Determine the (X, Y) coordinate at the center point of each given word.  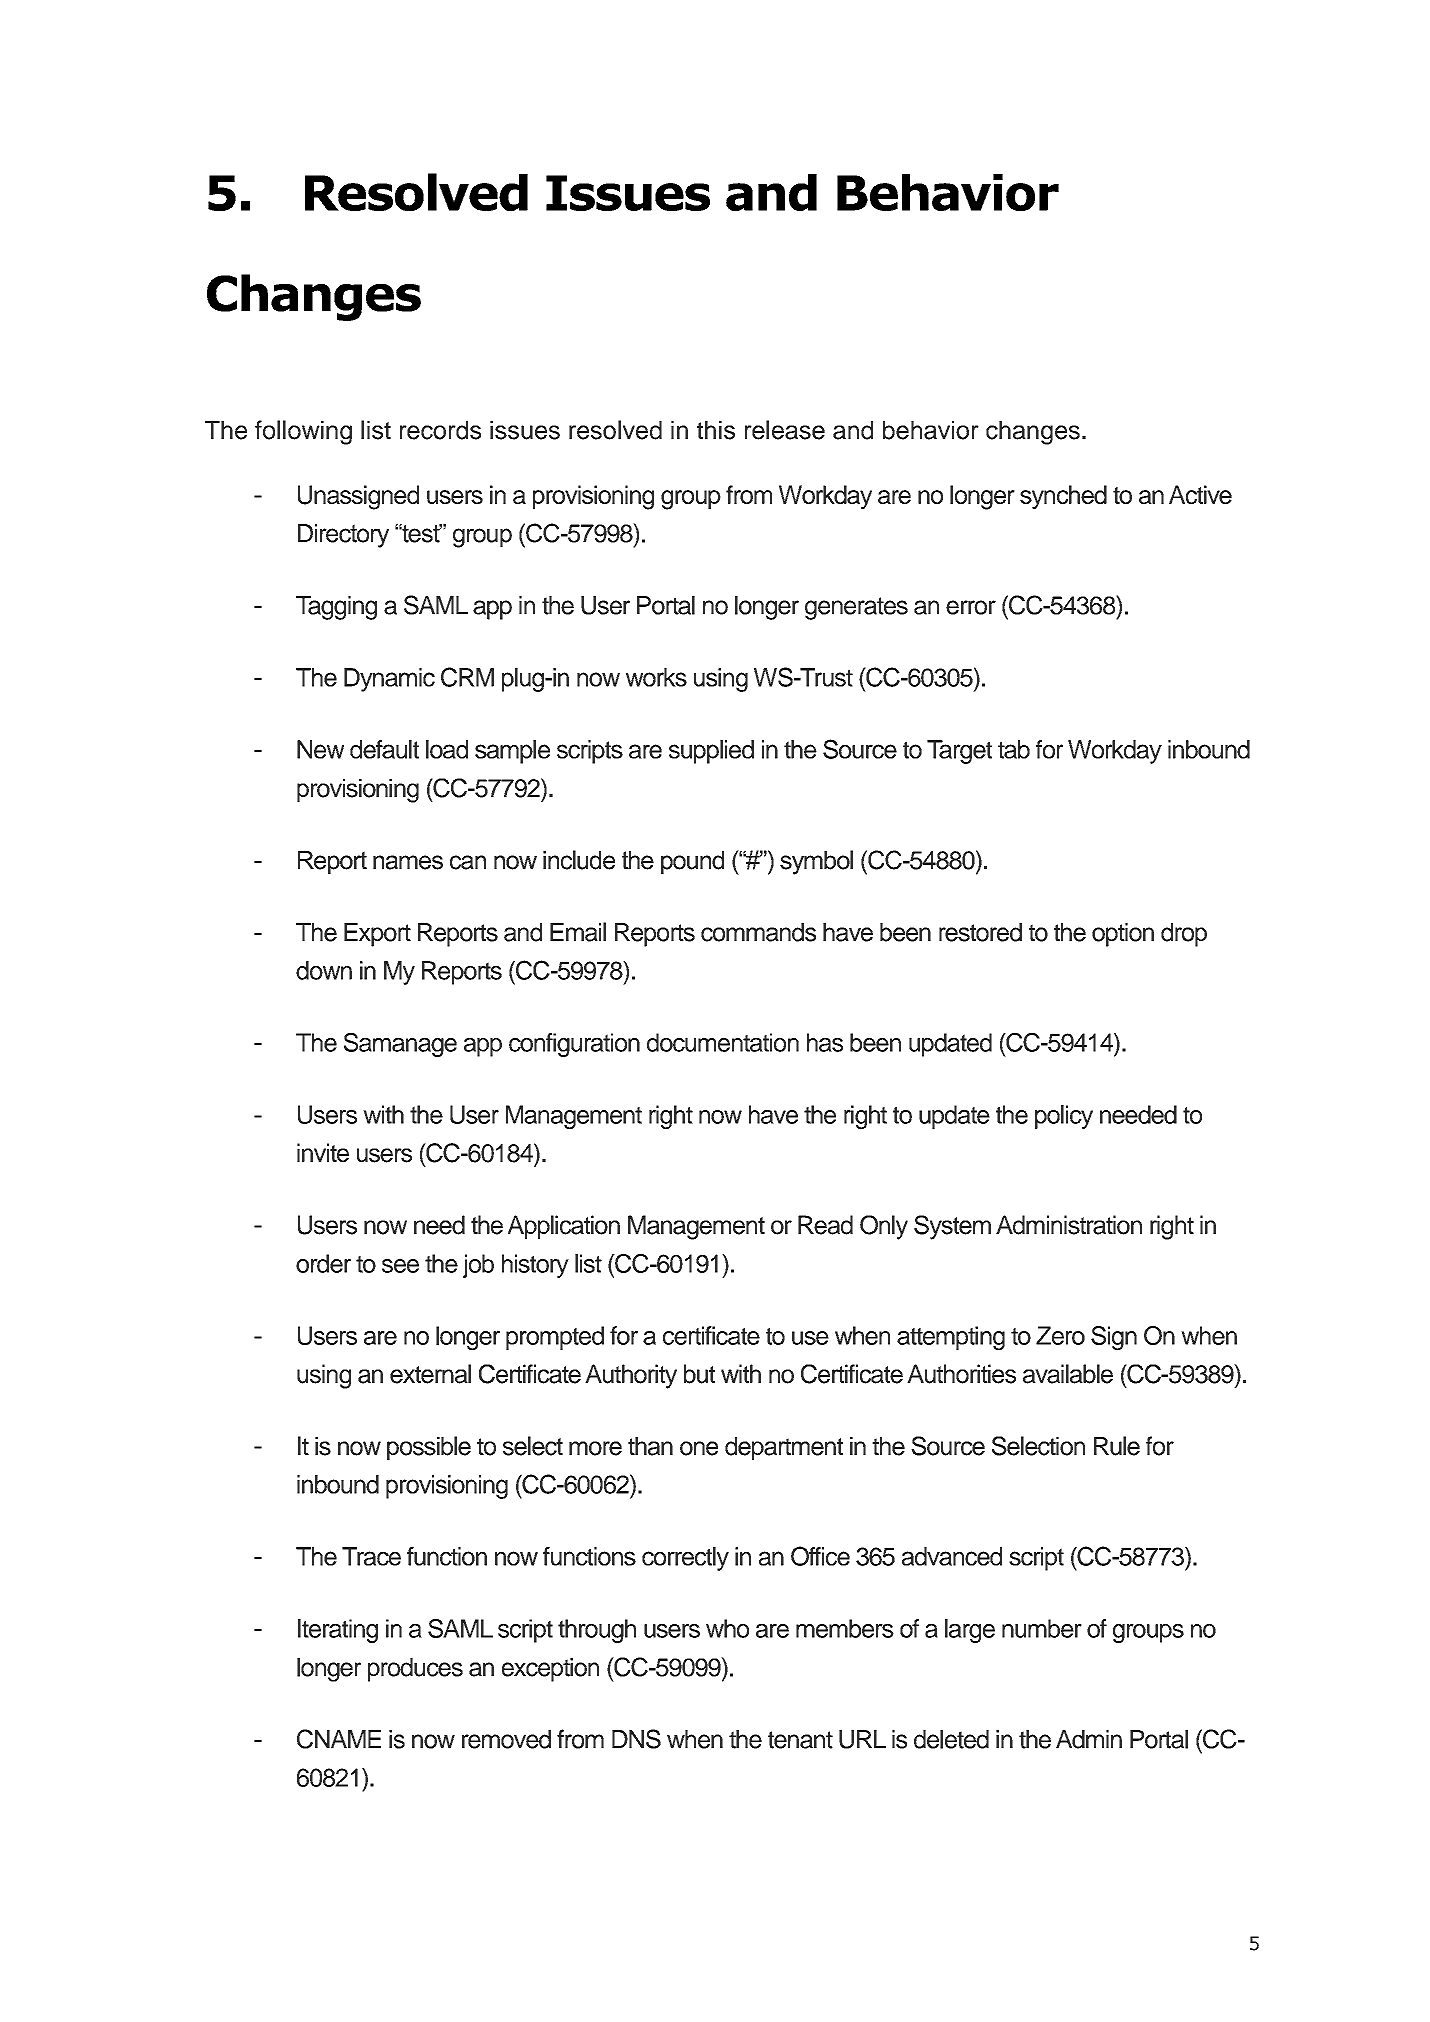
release (785, 430)
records (440, 430)
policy (1064, 1117)
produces (415, 1670)
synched (1063, 497)
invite (323, 1153)
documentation (723, 1042)
